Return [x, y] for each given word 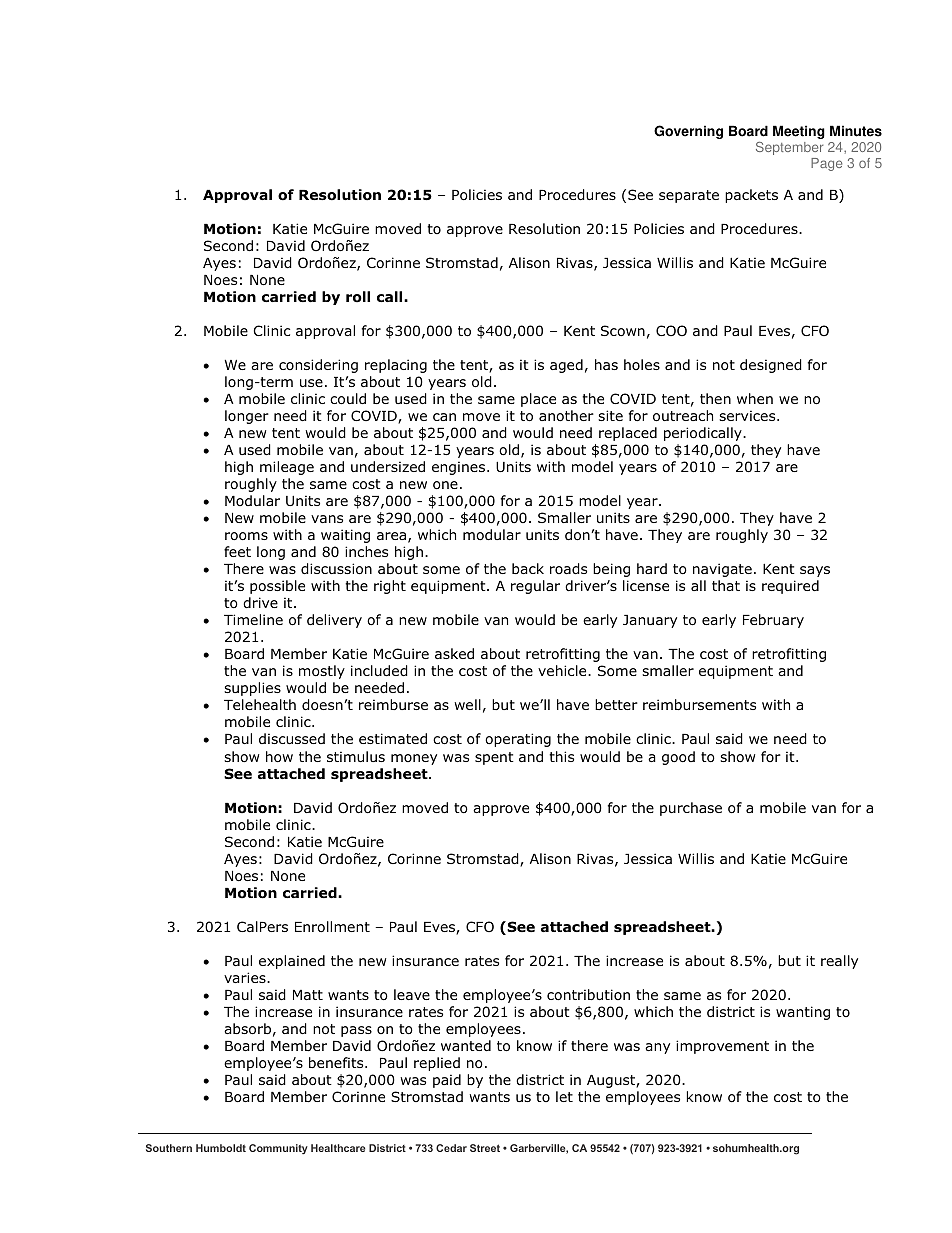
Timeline [253, 619]
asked [454, 653]
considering [318, 366]
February [773, 621]
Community [278, 1149]
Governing [688, 132]
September [789, 148]
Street [485, 1148]
